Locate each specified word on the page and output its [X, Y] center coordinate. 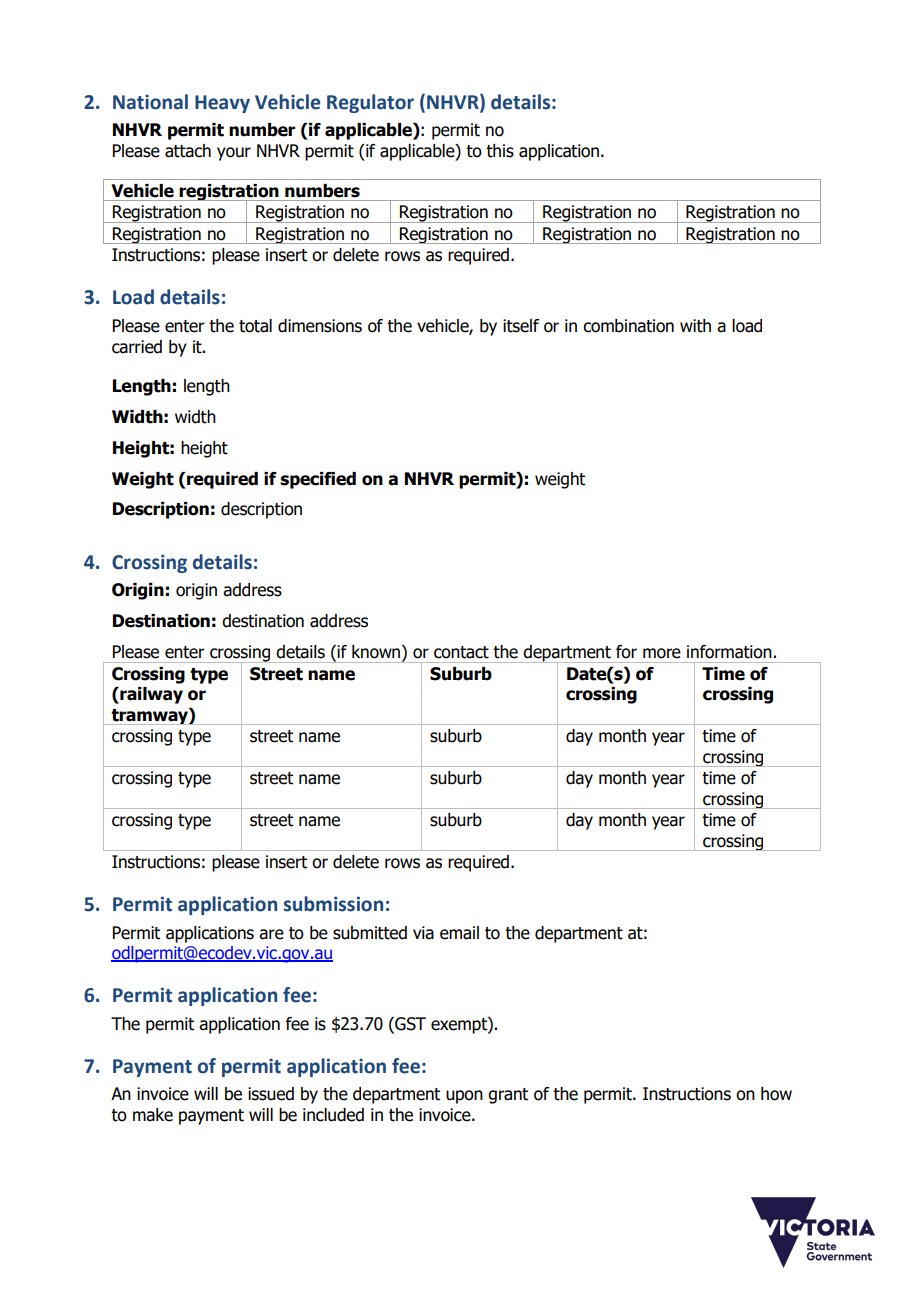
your [234, 154]
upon [464, 1097]
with [695, 326]
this [500, 151]
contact [461, 652]
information [729, 652]
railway [150, 695]
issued [271, 1094]
